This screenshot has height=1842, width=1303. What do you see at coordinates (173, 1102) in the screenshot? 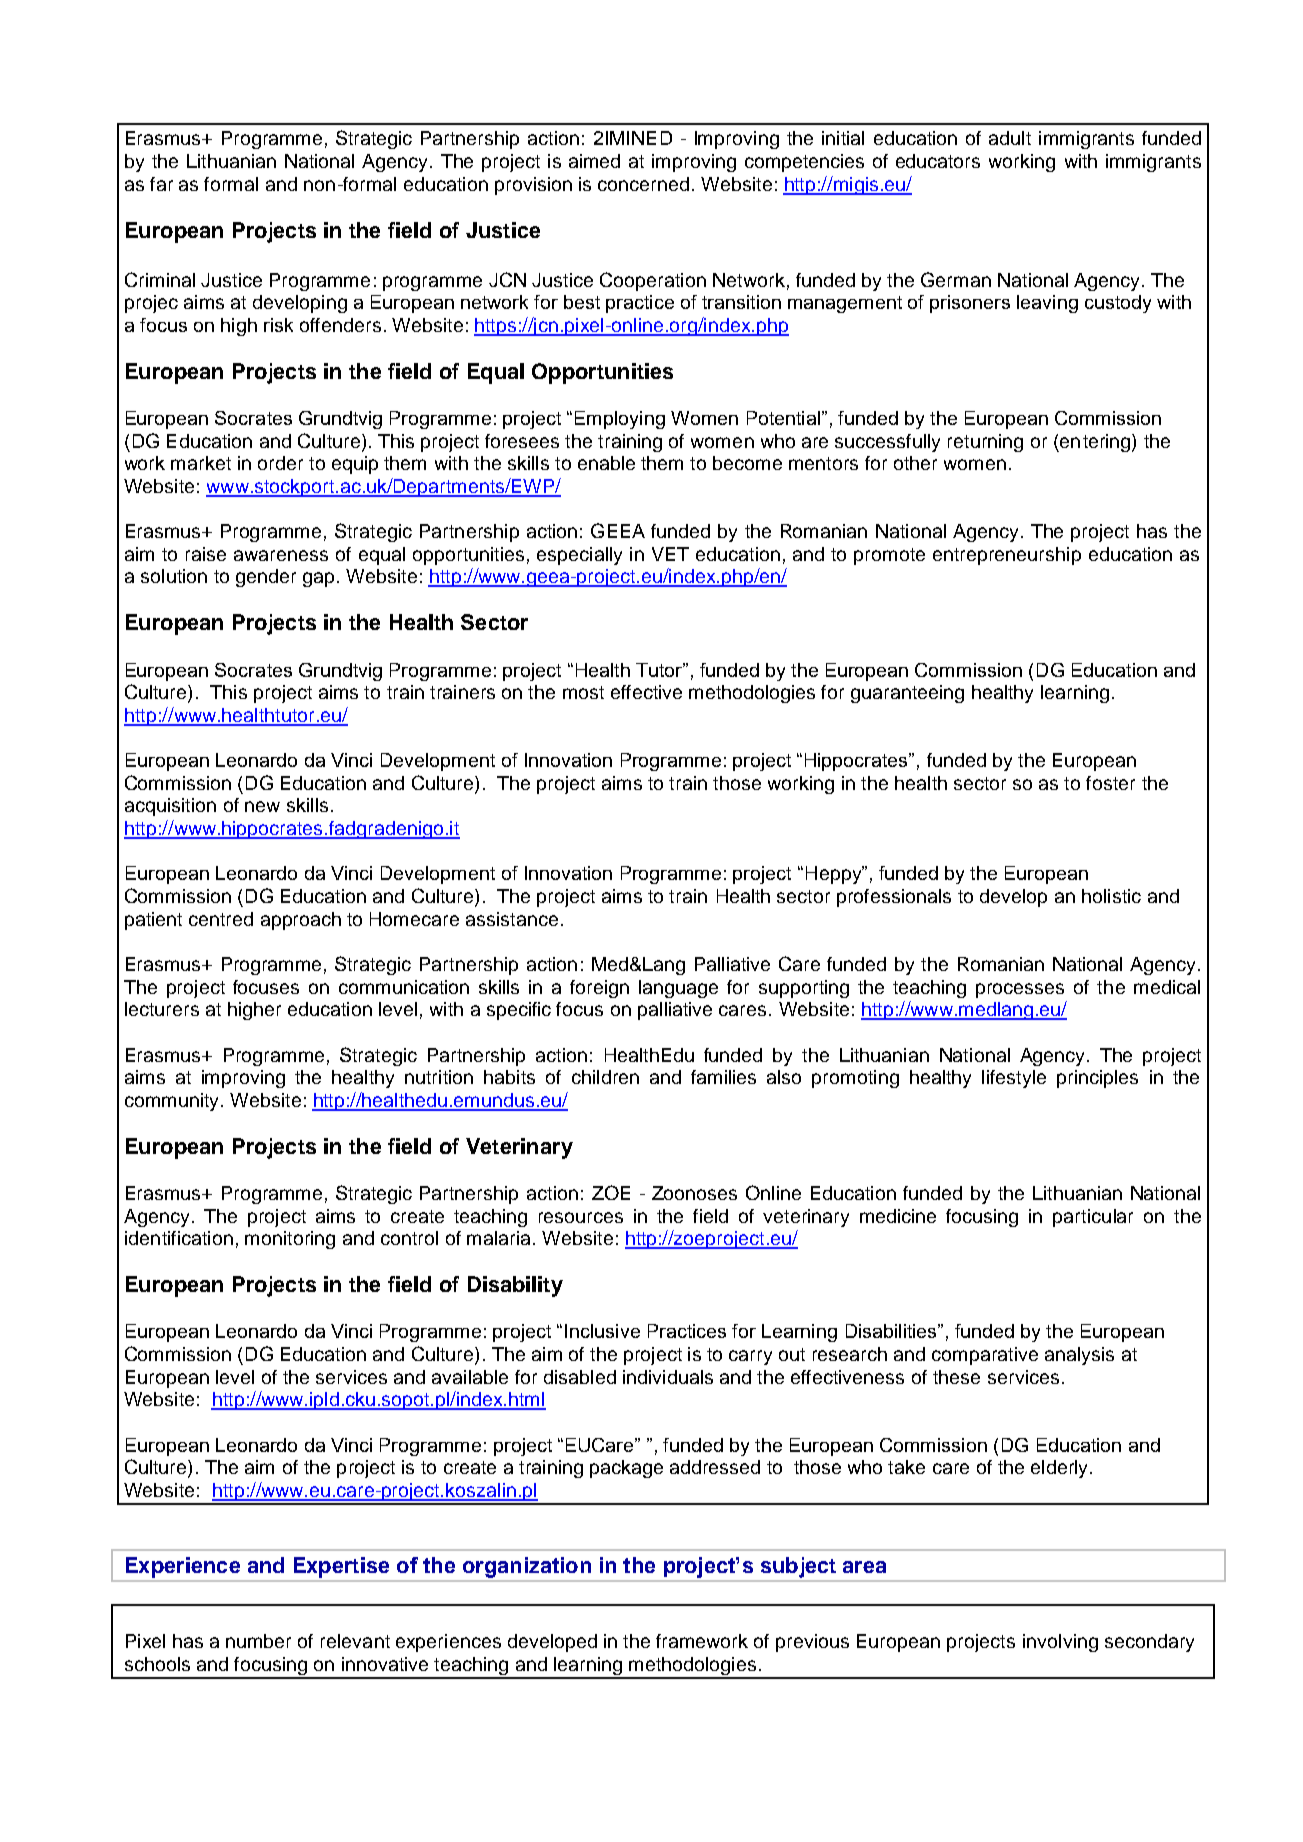
I see `community` at bounding box center [173, 1102].
